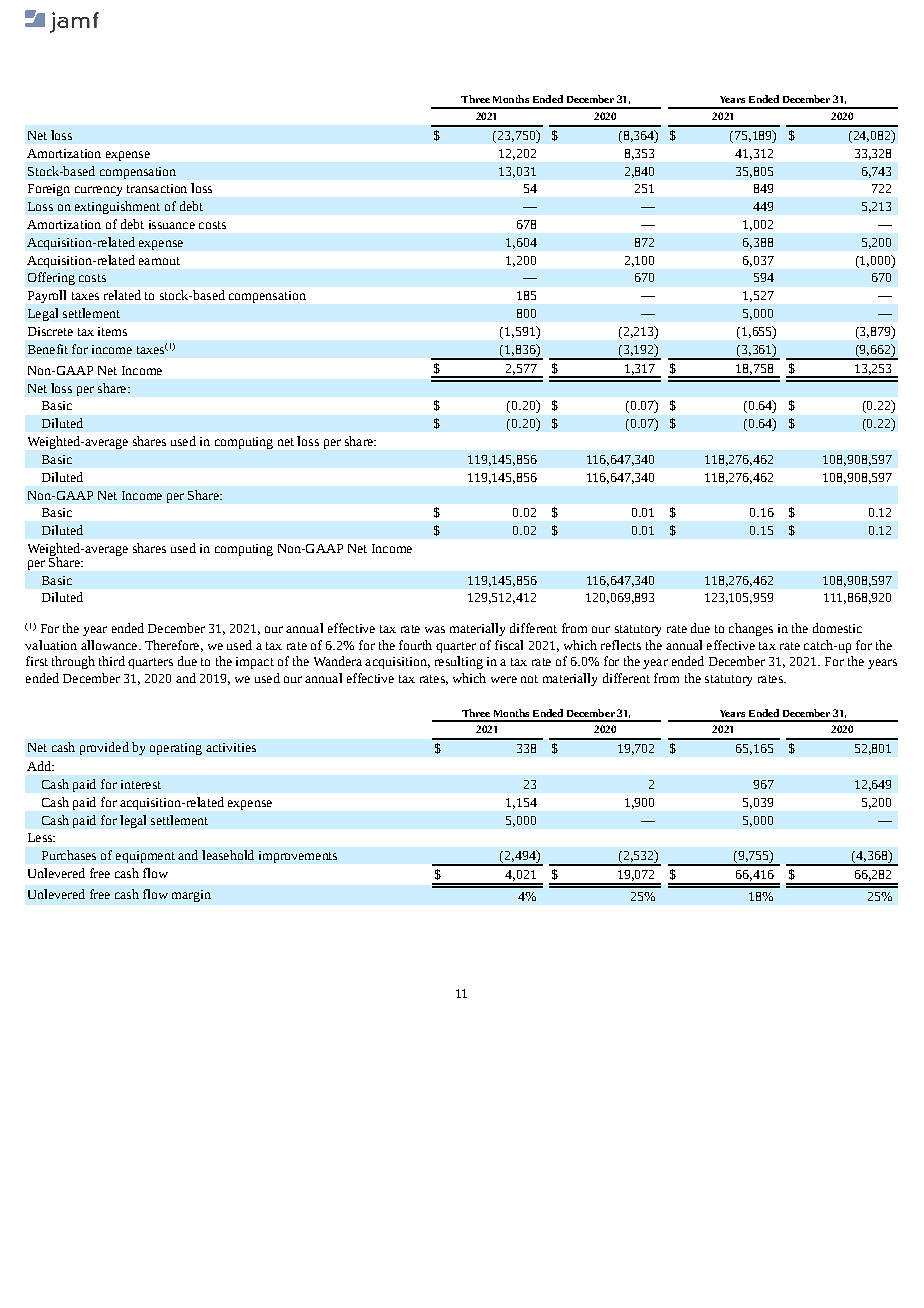  What do you see at coordinates (435, 629) in the page?
I see `was` at bounding box center [435, 629].
